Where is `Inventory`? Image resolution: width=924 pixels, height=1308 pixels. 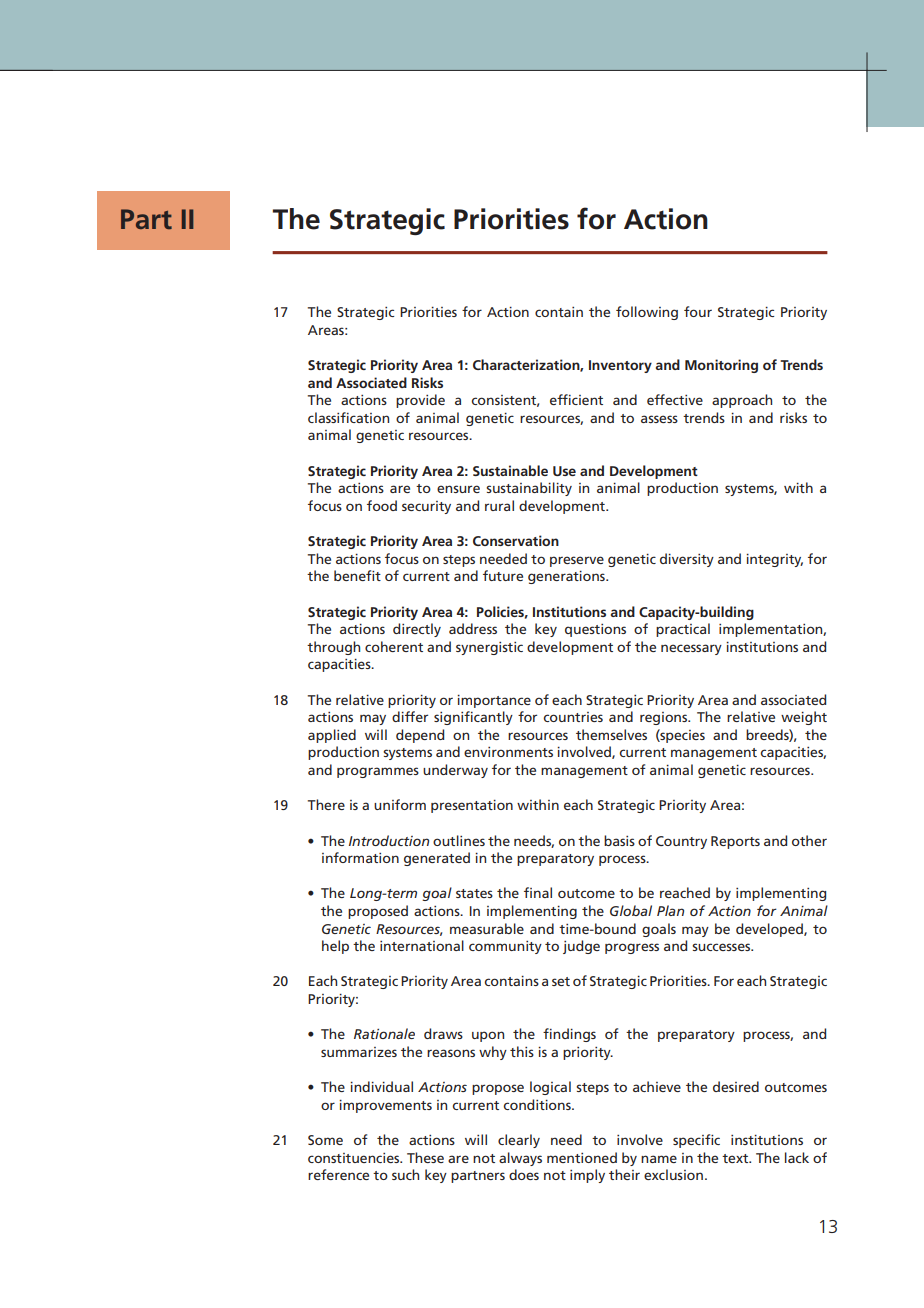
Inventory is located at coordinates (620, 366).
